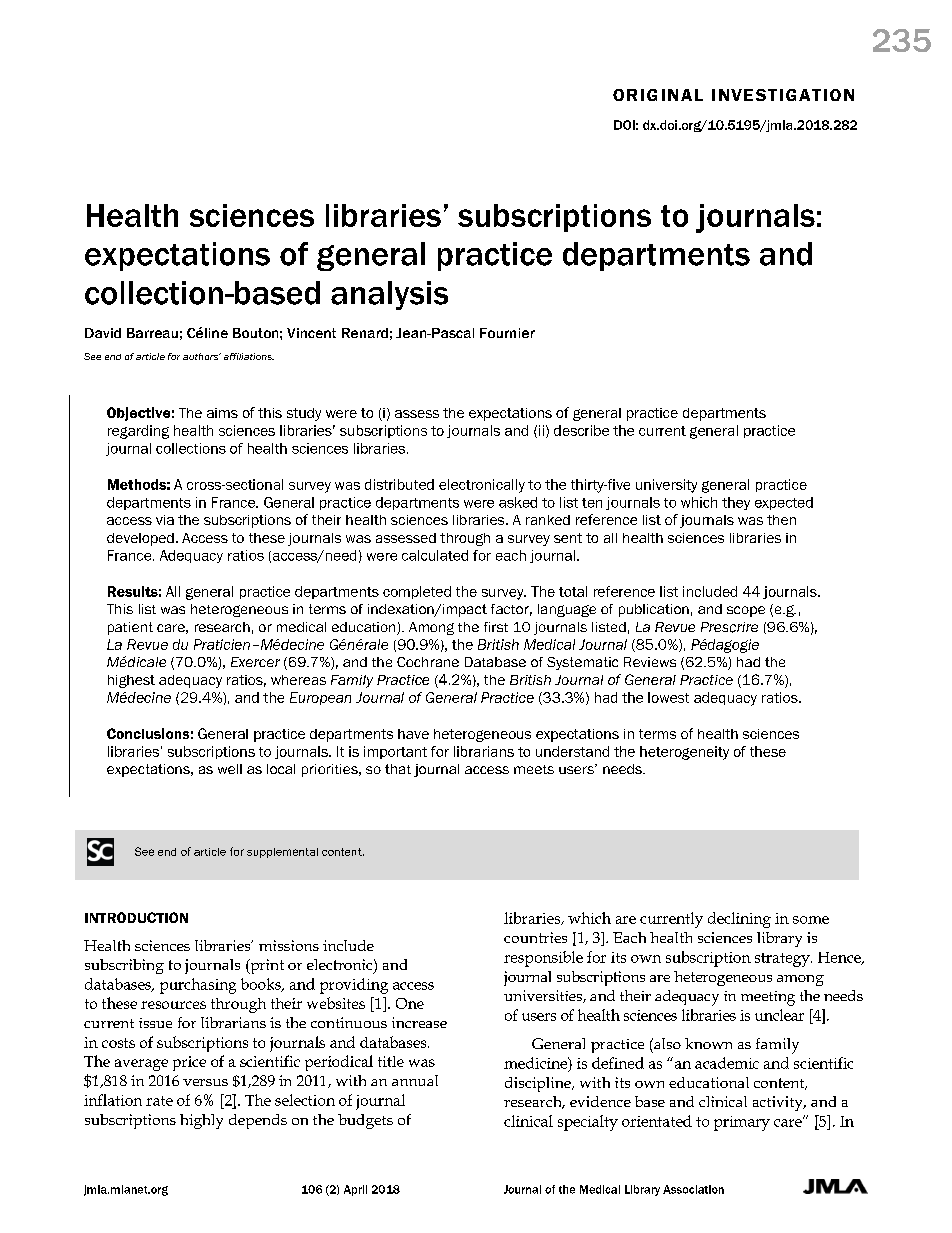  I want to click on ORIGINAL, so click(658, 95).
